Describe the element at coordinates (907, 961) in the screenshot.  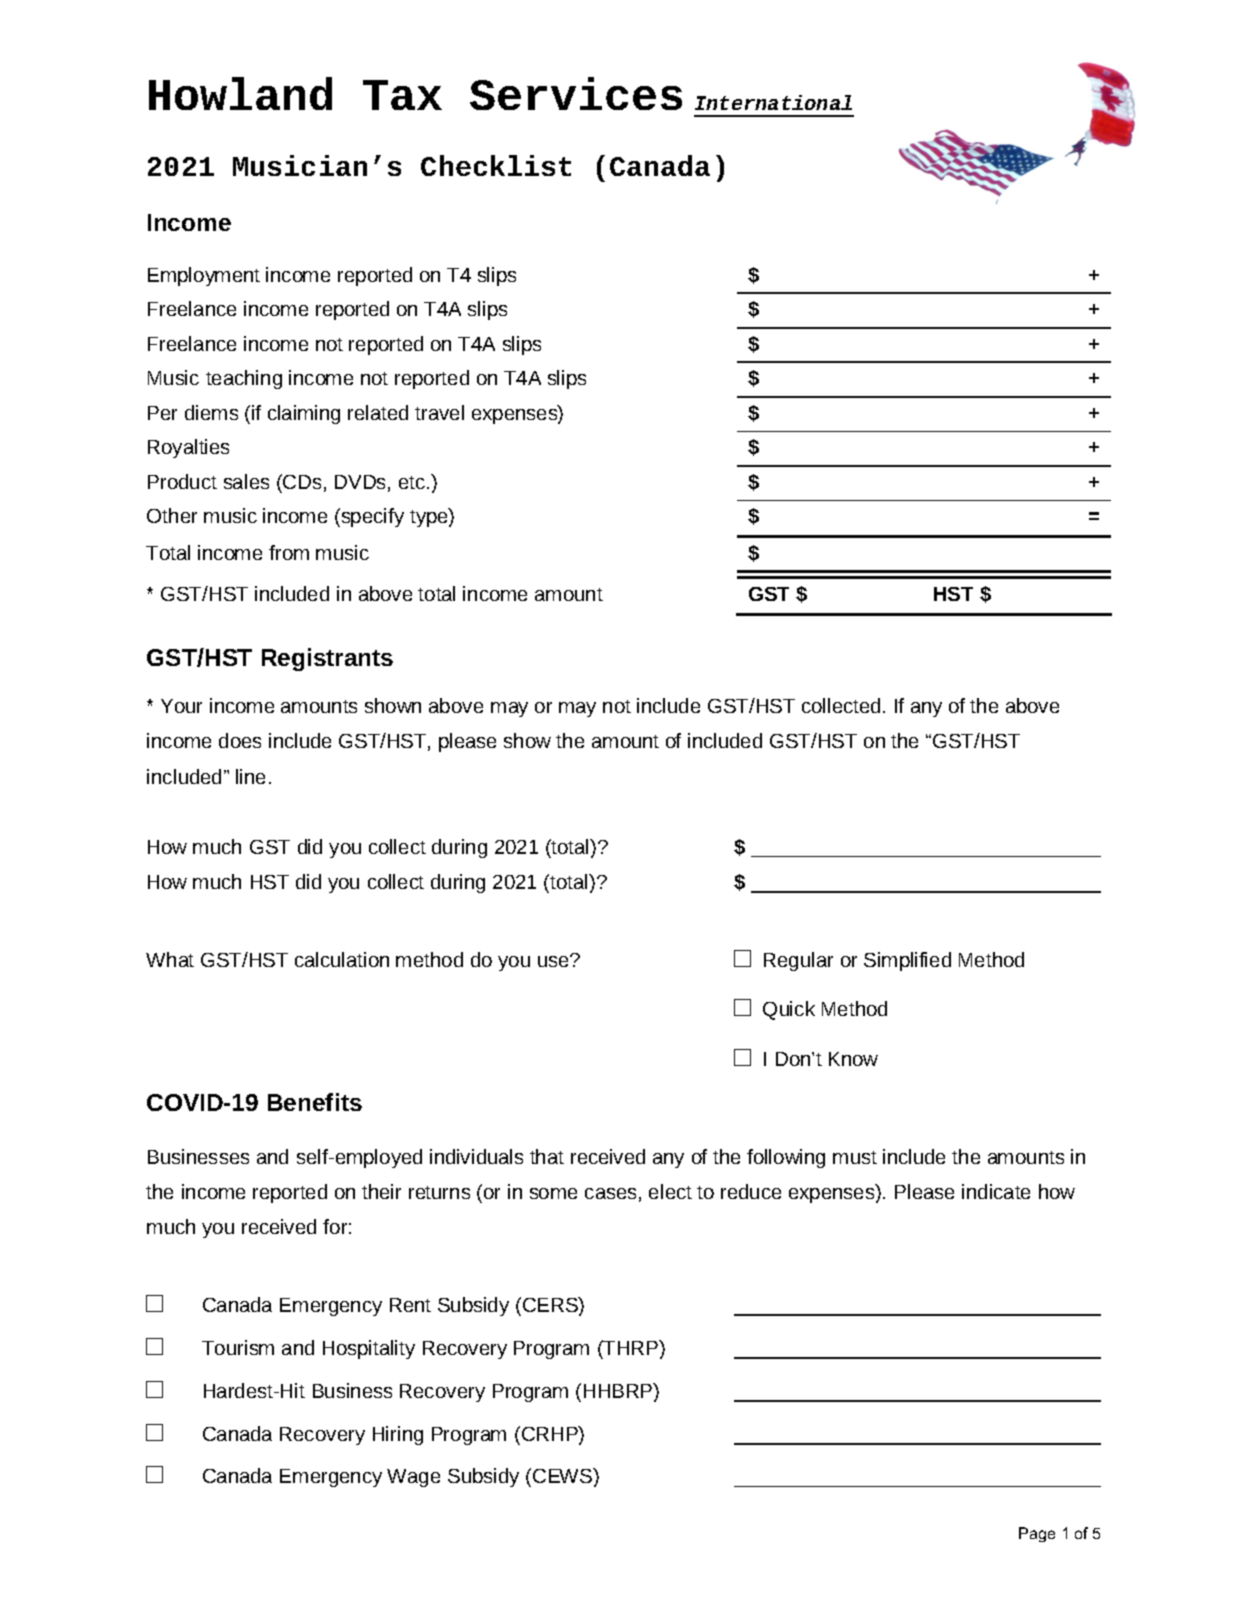
I see `Simplified` at that location.
